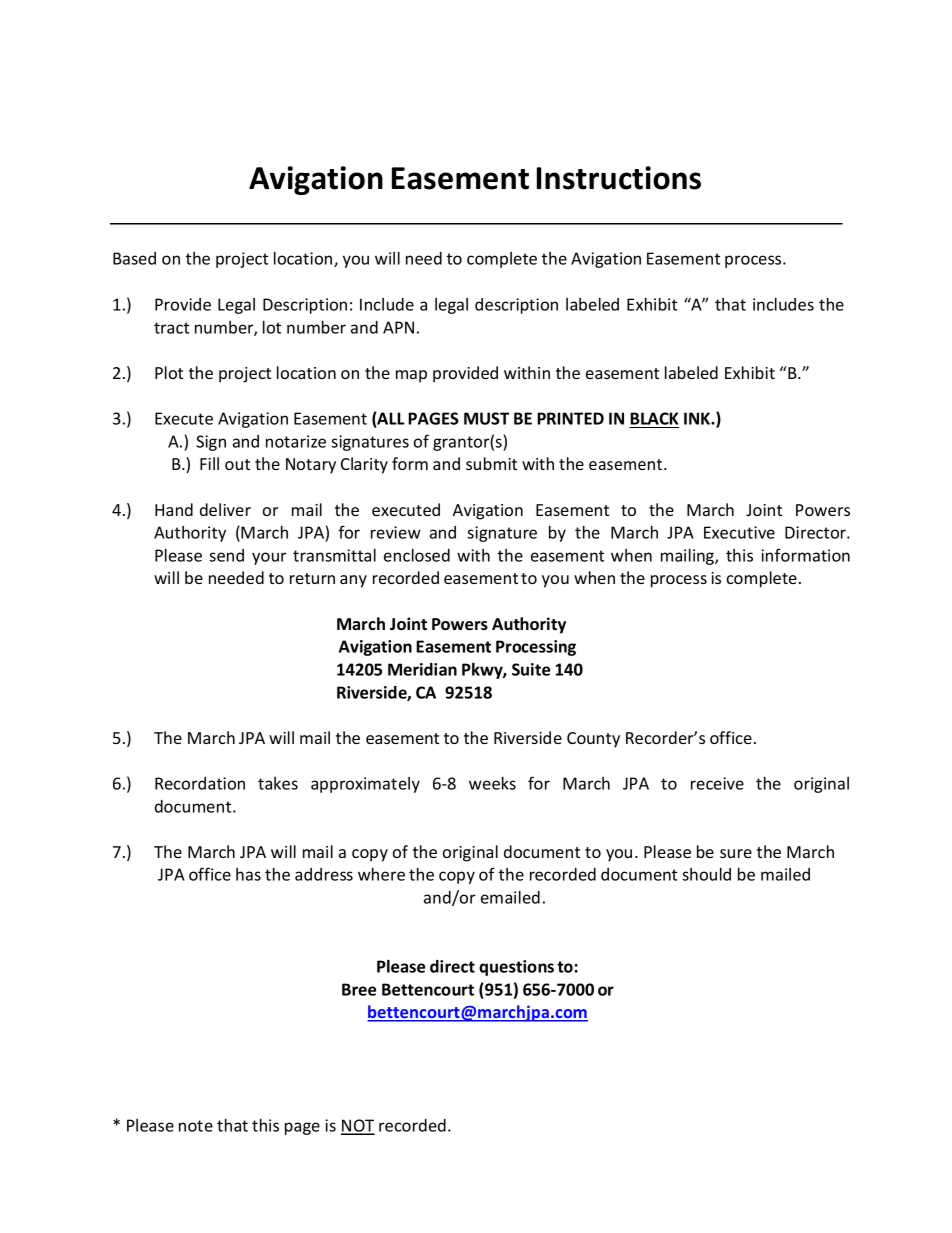  What do you see at coordinates (196, 1126) in the image?
I see `note` at bounding box center [196, 1126].
